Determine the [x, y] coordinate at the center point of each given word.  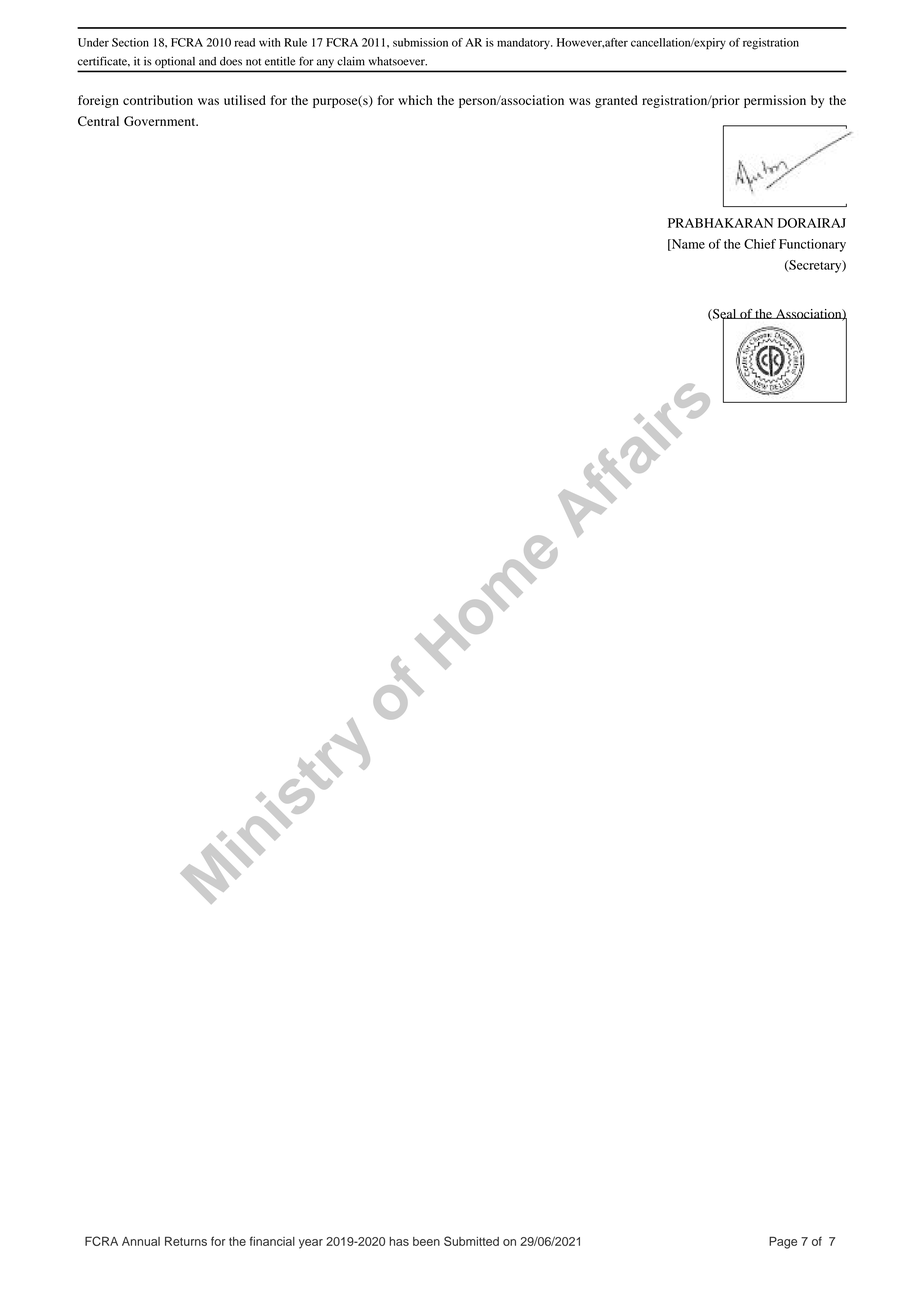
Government [161, 121]
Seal [725, 315]
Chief [760, 244]
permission [775, 101]
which [415, 100]
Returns [186, 1241]
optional [175, 62]
